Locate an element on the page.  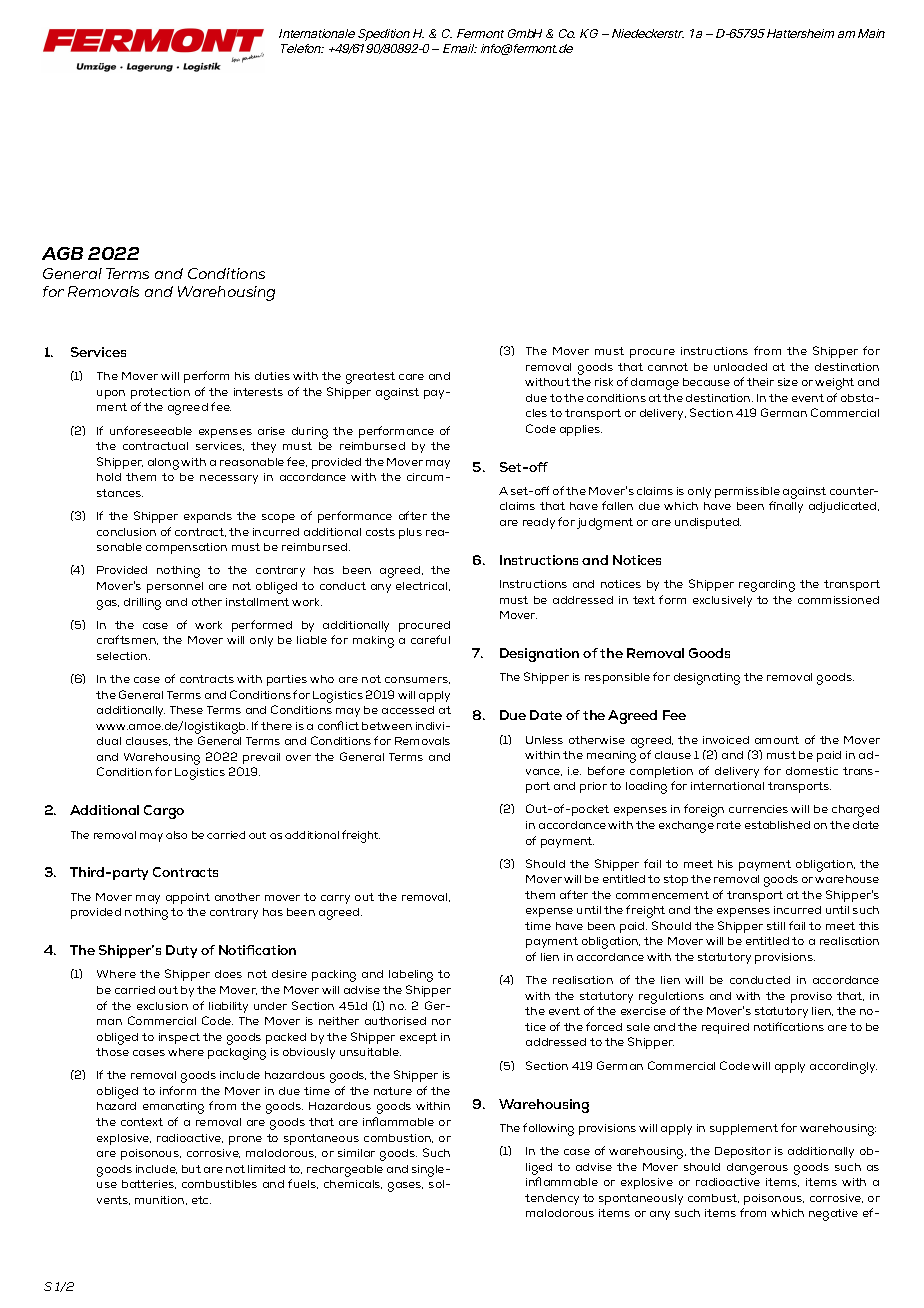
size is located at coordinates (788, 382).
